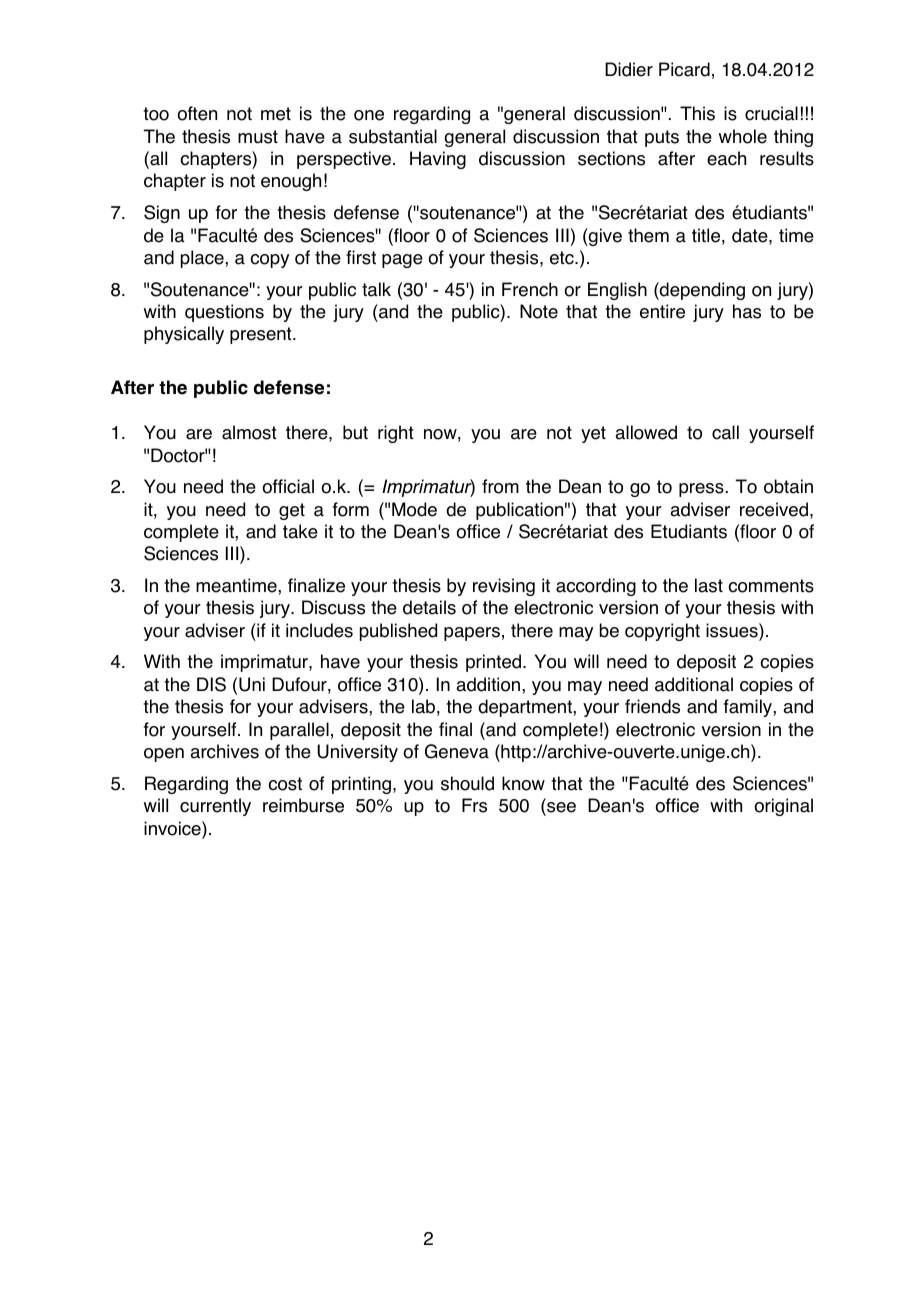  Describe the element at coordinates (300, 531) in the screenshot. I see `take` at that location.
